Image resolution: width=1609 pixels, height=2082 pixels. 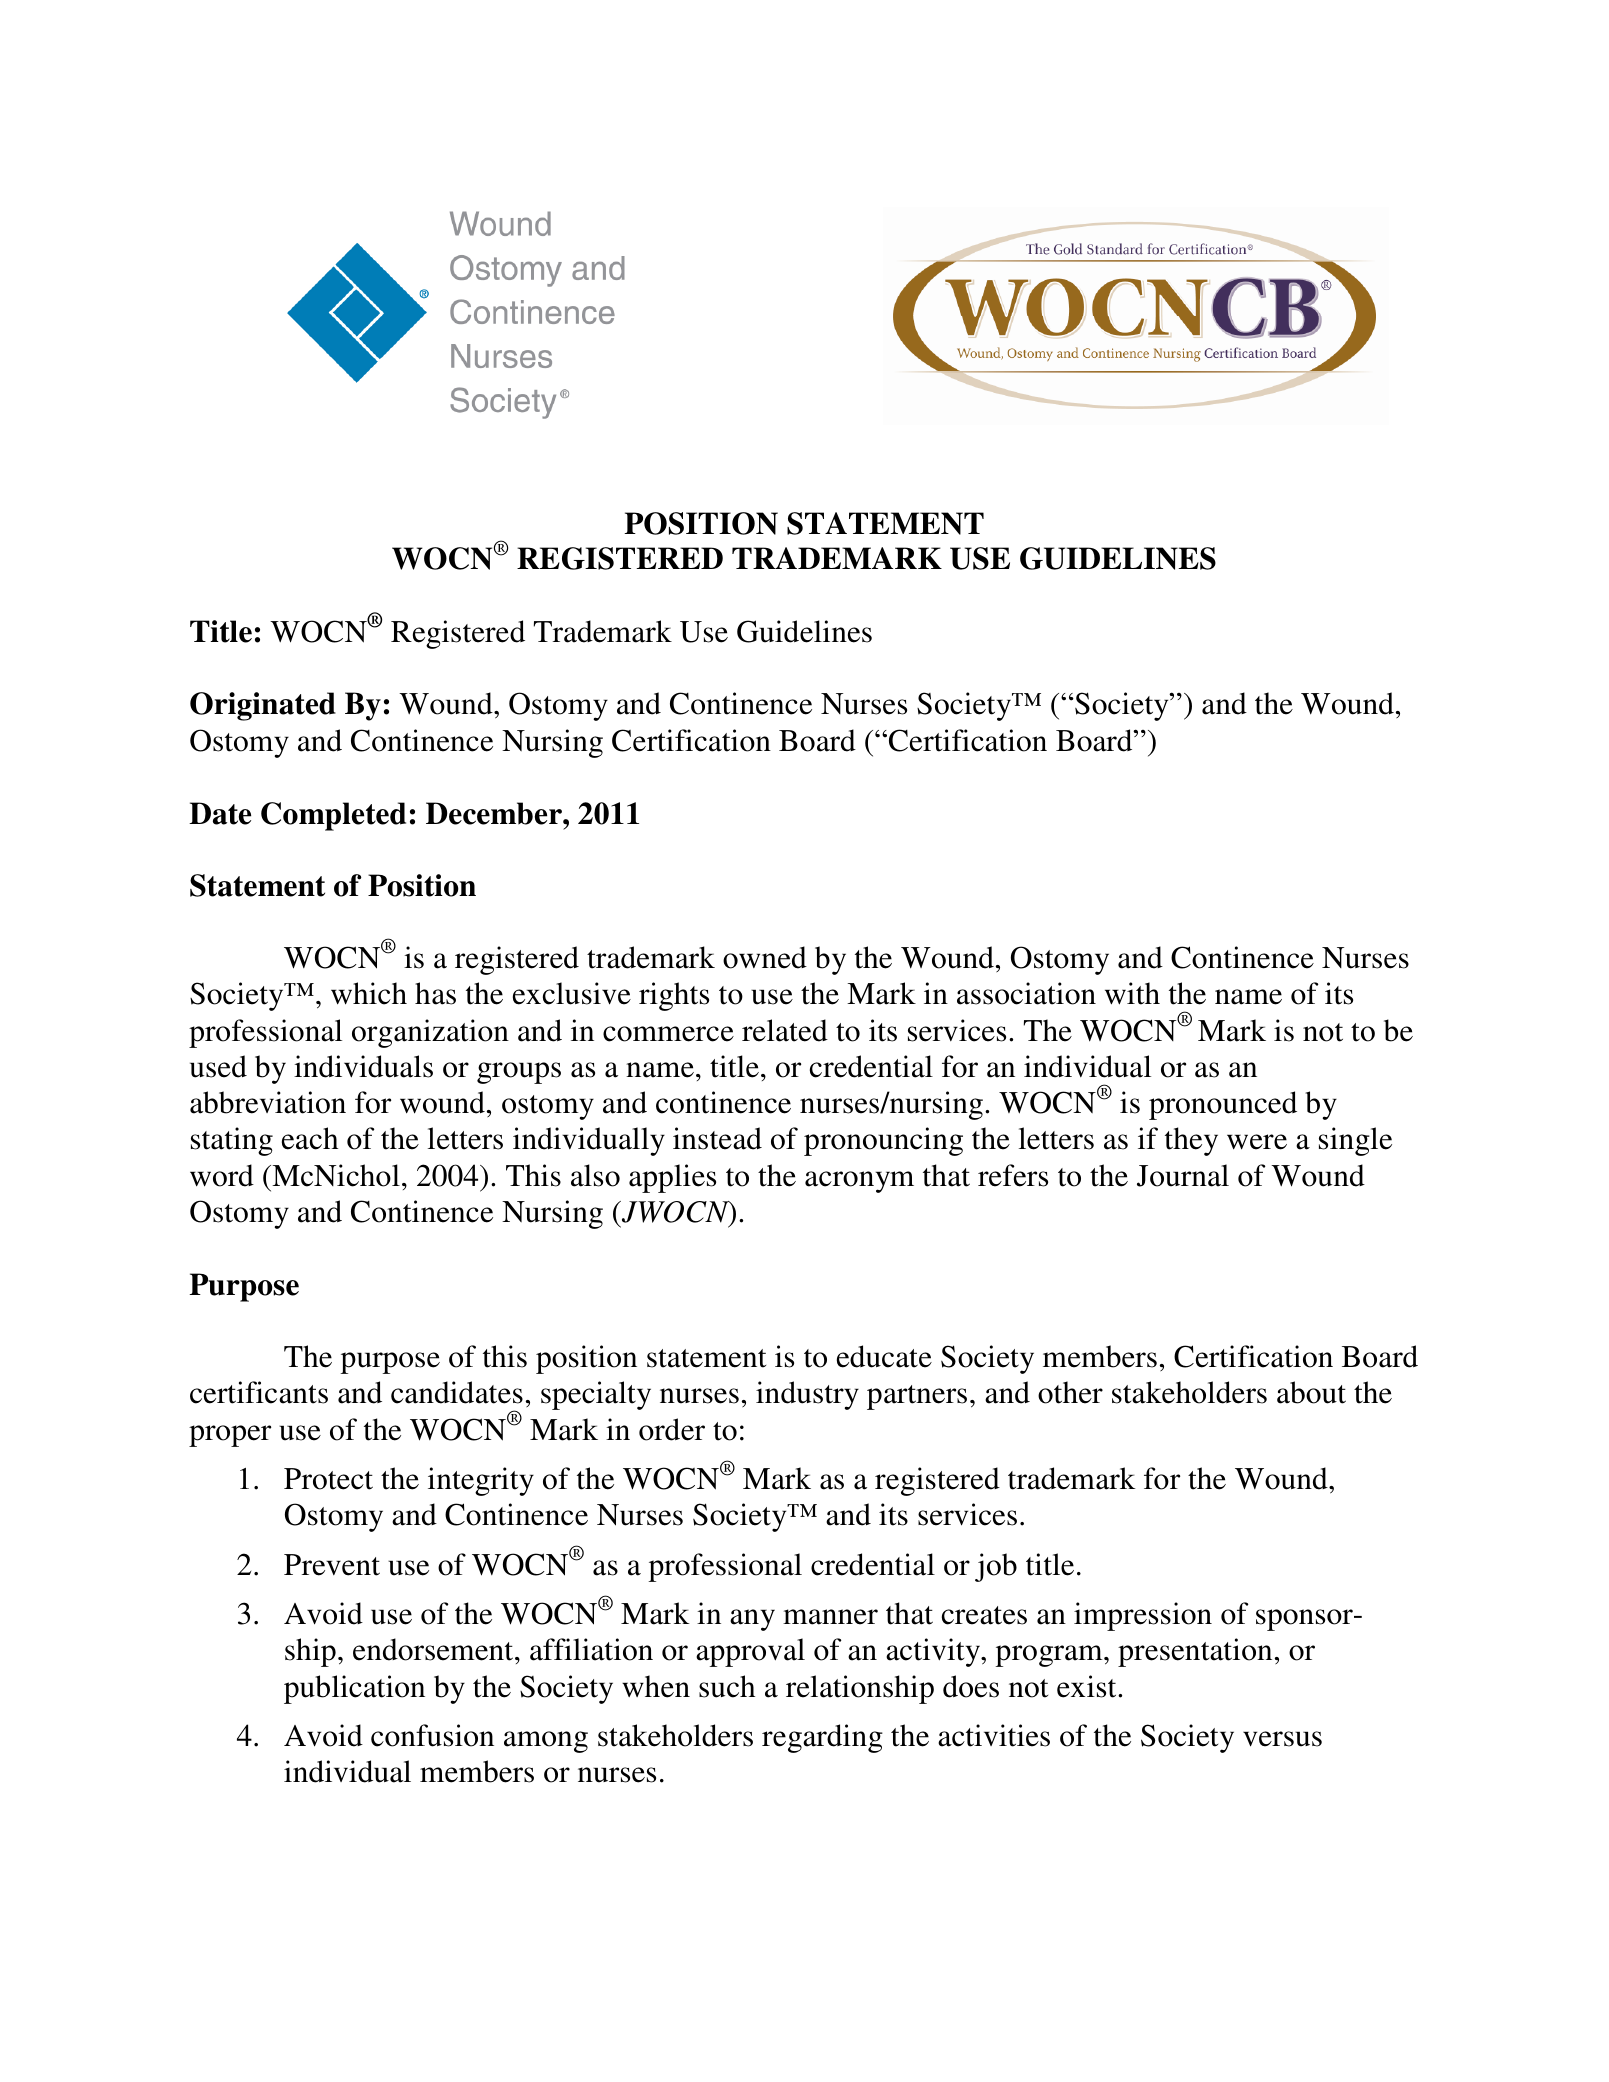 I want to click on publication, so click(x=354, y=1689).
